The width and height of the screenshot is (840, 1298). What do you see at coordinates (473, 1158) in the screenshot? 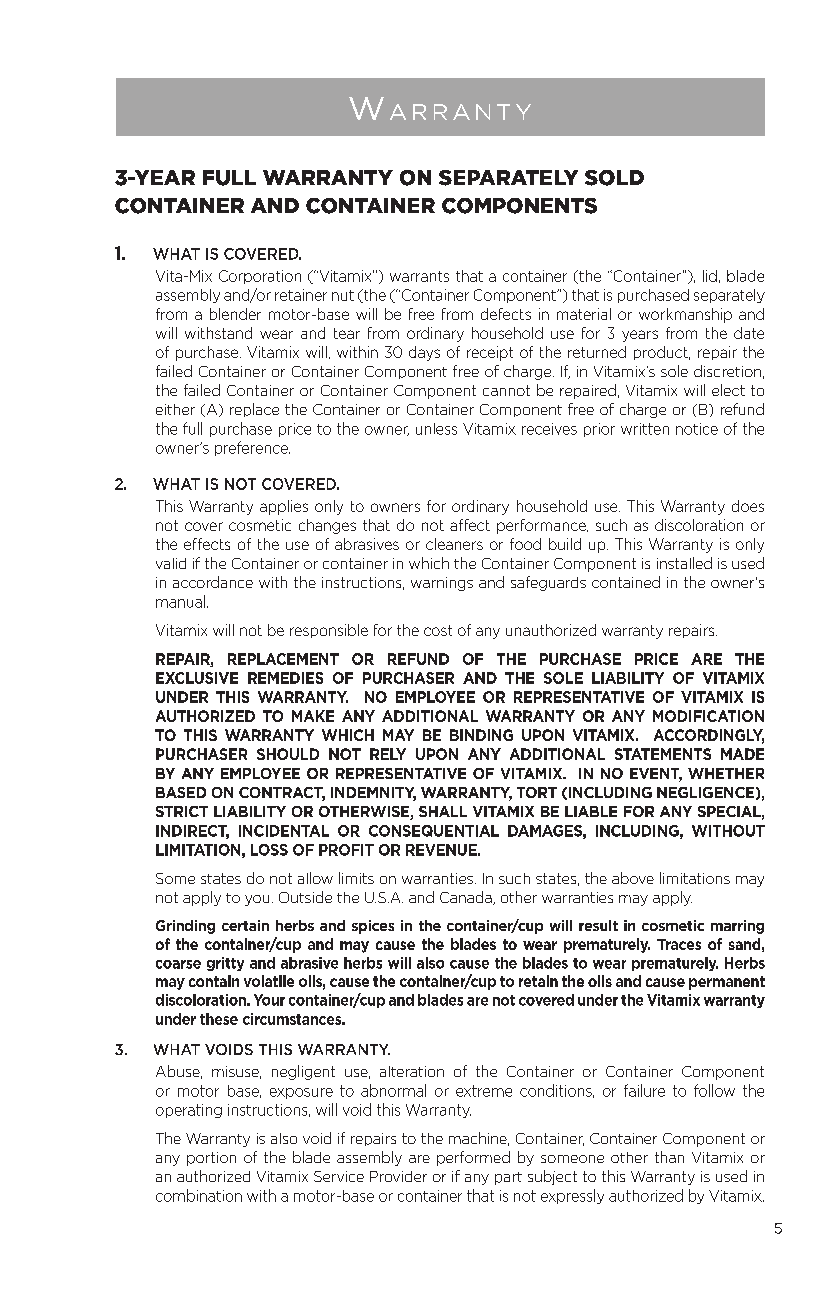
I see `performed` at bounding box center [473, 1158].
